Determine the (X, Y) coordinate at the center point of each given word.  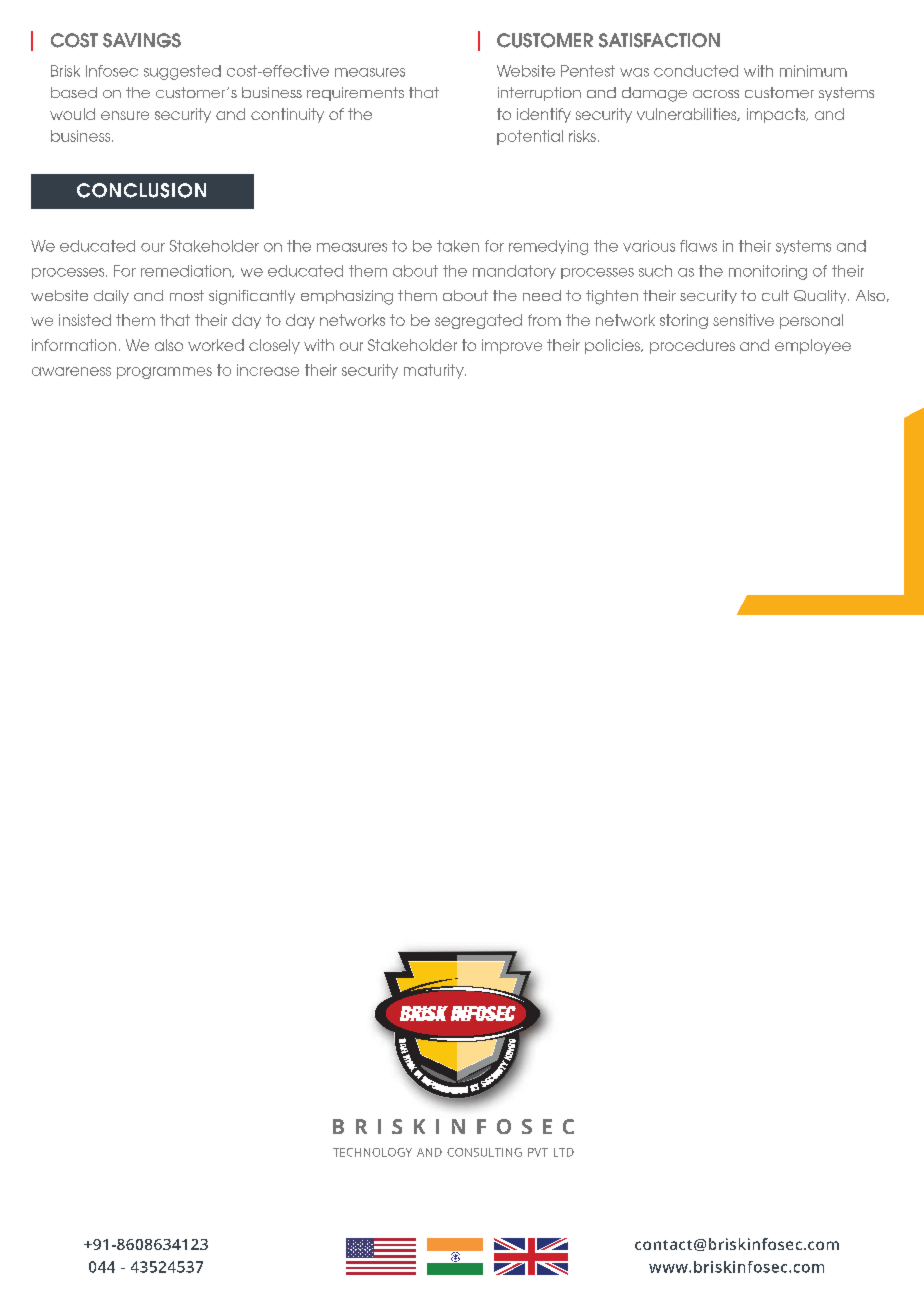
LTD (564, 1152)
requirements (355, 94)
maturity (435, 371)
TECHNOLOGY (372, 1152)
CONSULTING (484, 1152)
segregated (478, 321)
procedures (692, 346)
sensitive (743, 320)
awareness (71, 371)
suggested (182, 72)
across (716, 94)
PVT (538, 1152)
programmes (164, 373)
